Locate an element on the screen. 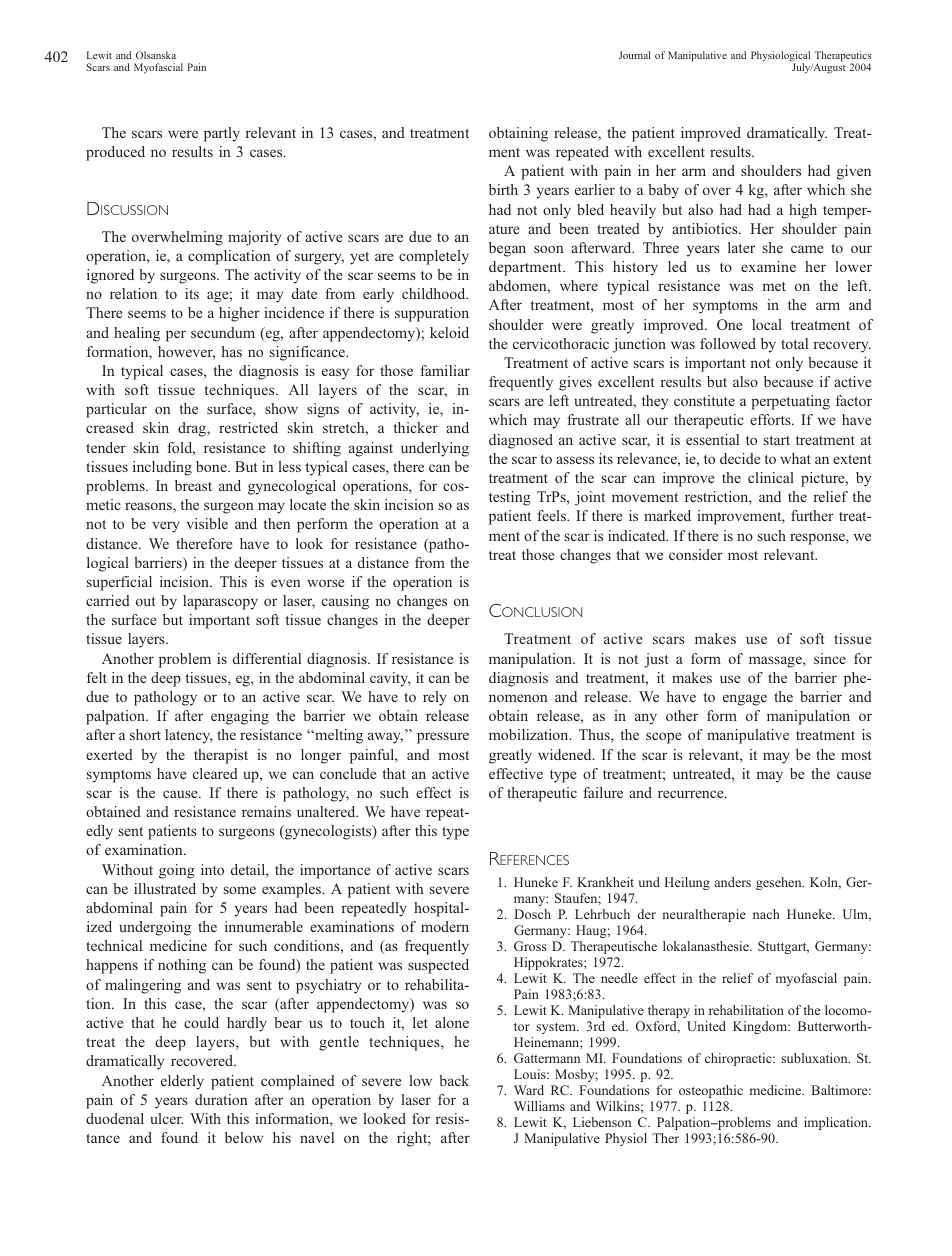  partly is located at coordinates (222, 134).
